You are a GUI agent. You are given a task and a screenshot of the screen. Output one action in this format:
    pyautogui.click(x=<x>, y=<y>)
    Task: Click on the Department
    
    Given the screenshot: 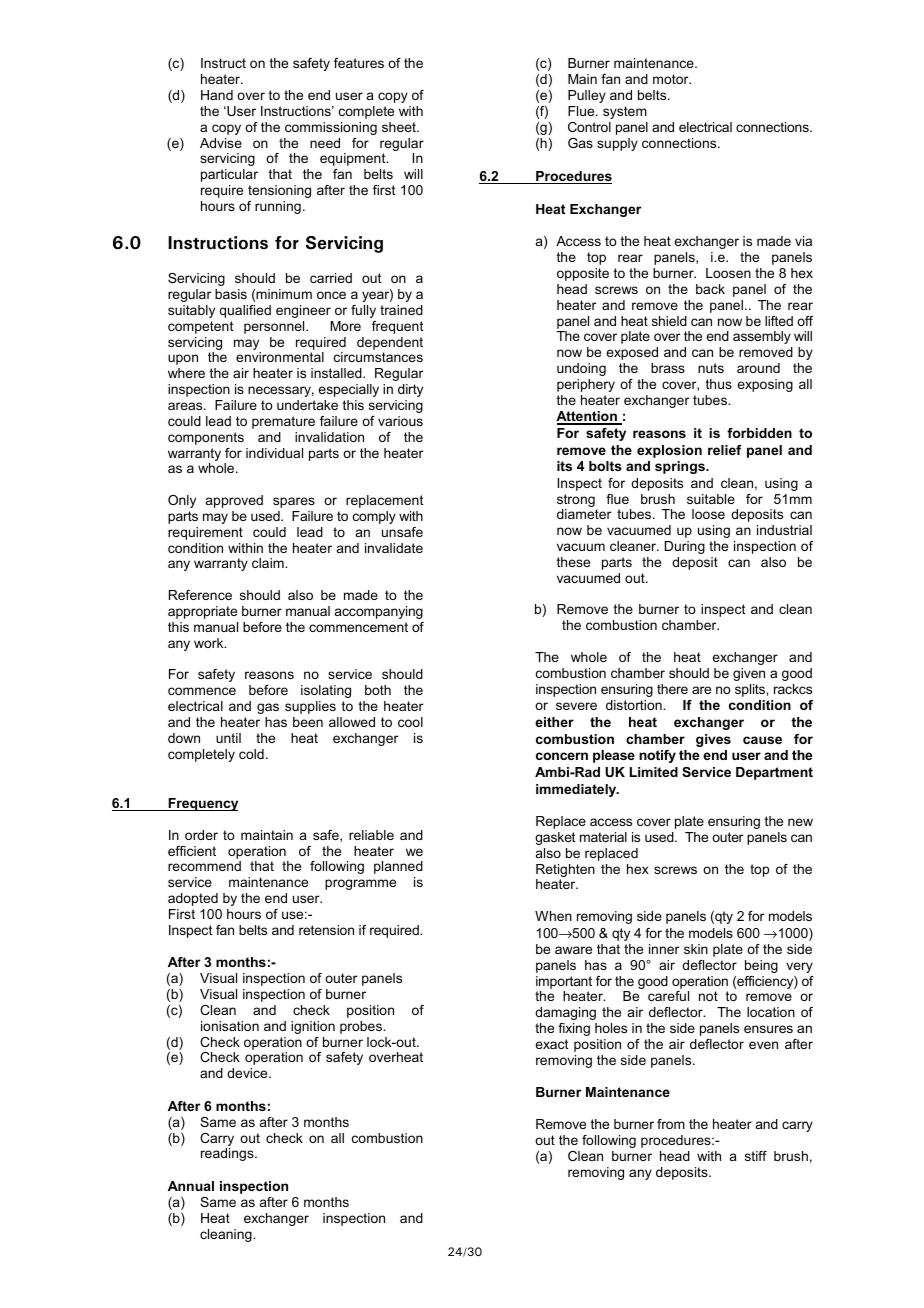 What is the action you would take?
    pyautogui.click(x=774, y=773)
